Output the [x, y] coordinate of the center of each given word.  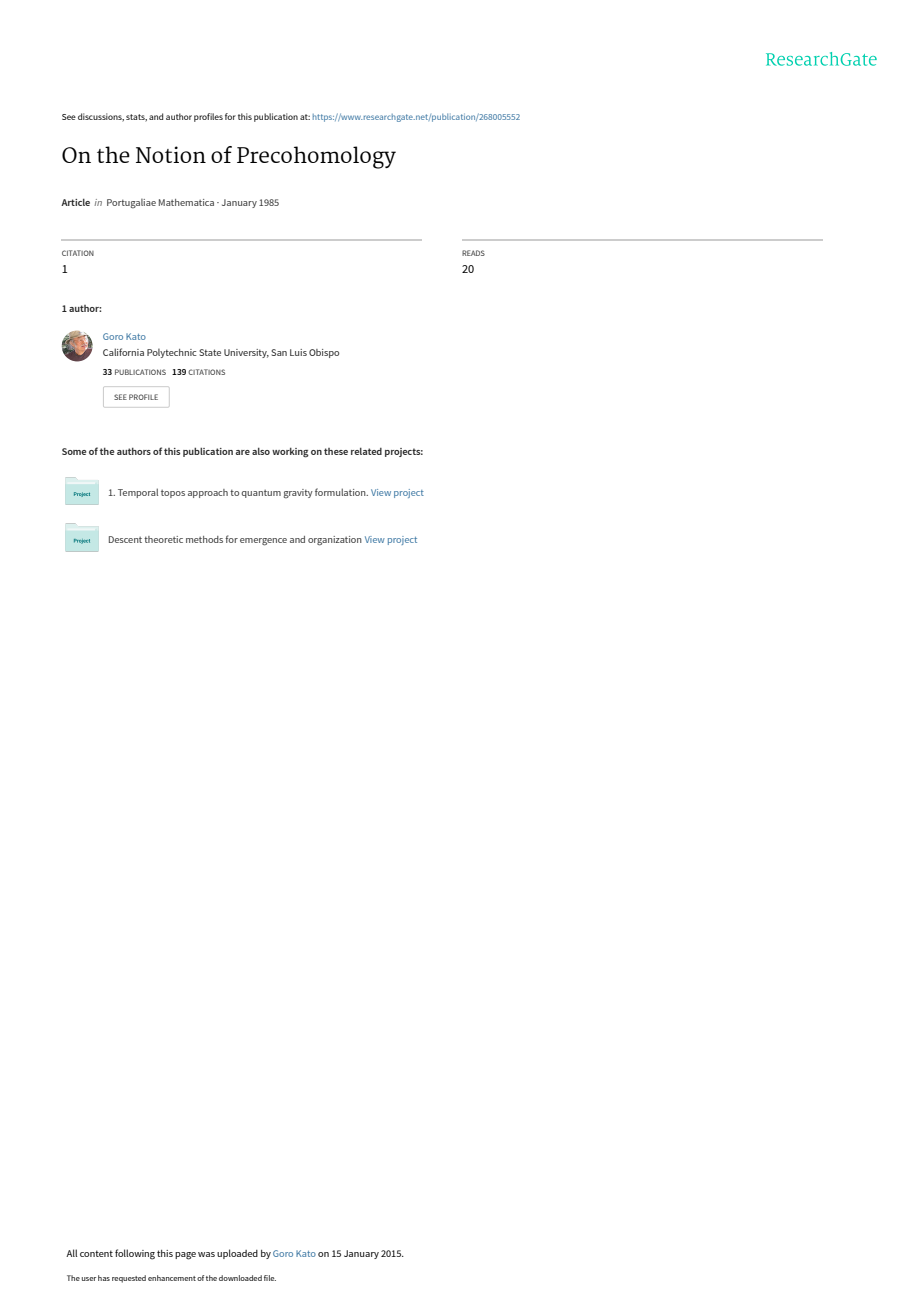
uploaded [237, 1254]
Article [75, 202]
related [366, 451]
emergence [263, 542]
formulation [341, 492]
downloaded [240, 1278]
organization [335, 541]
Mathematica [186, 202]
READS [473, 253]
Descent [125, 539]
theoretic [163, 539]
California [123, 352]
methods [204, 539]
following [135, 1254]
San [279, 352]
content [96, 1253]
